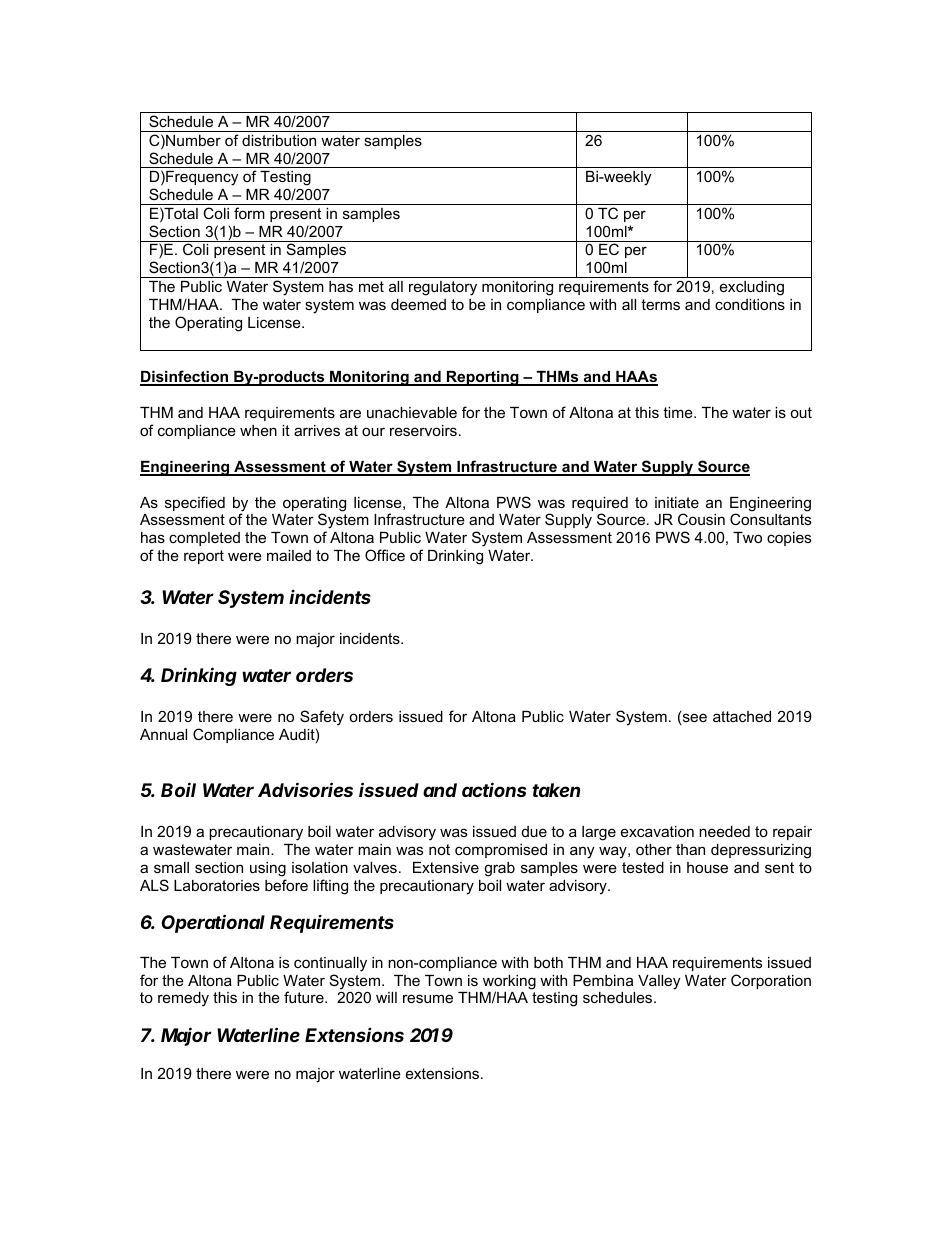 Image resolution: width=952 pixels, height=1233 pixels. I want to click on conditions, so click(750, 304).
